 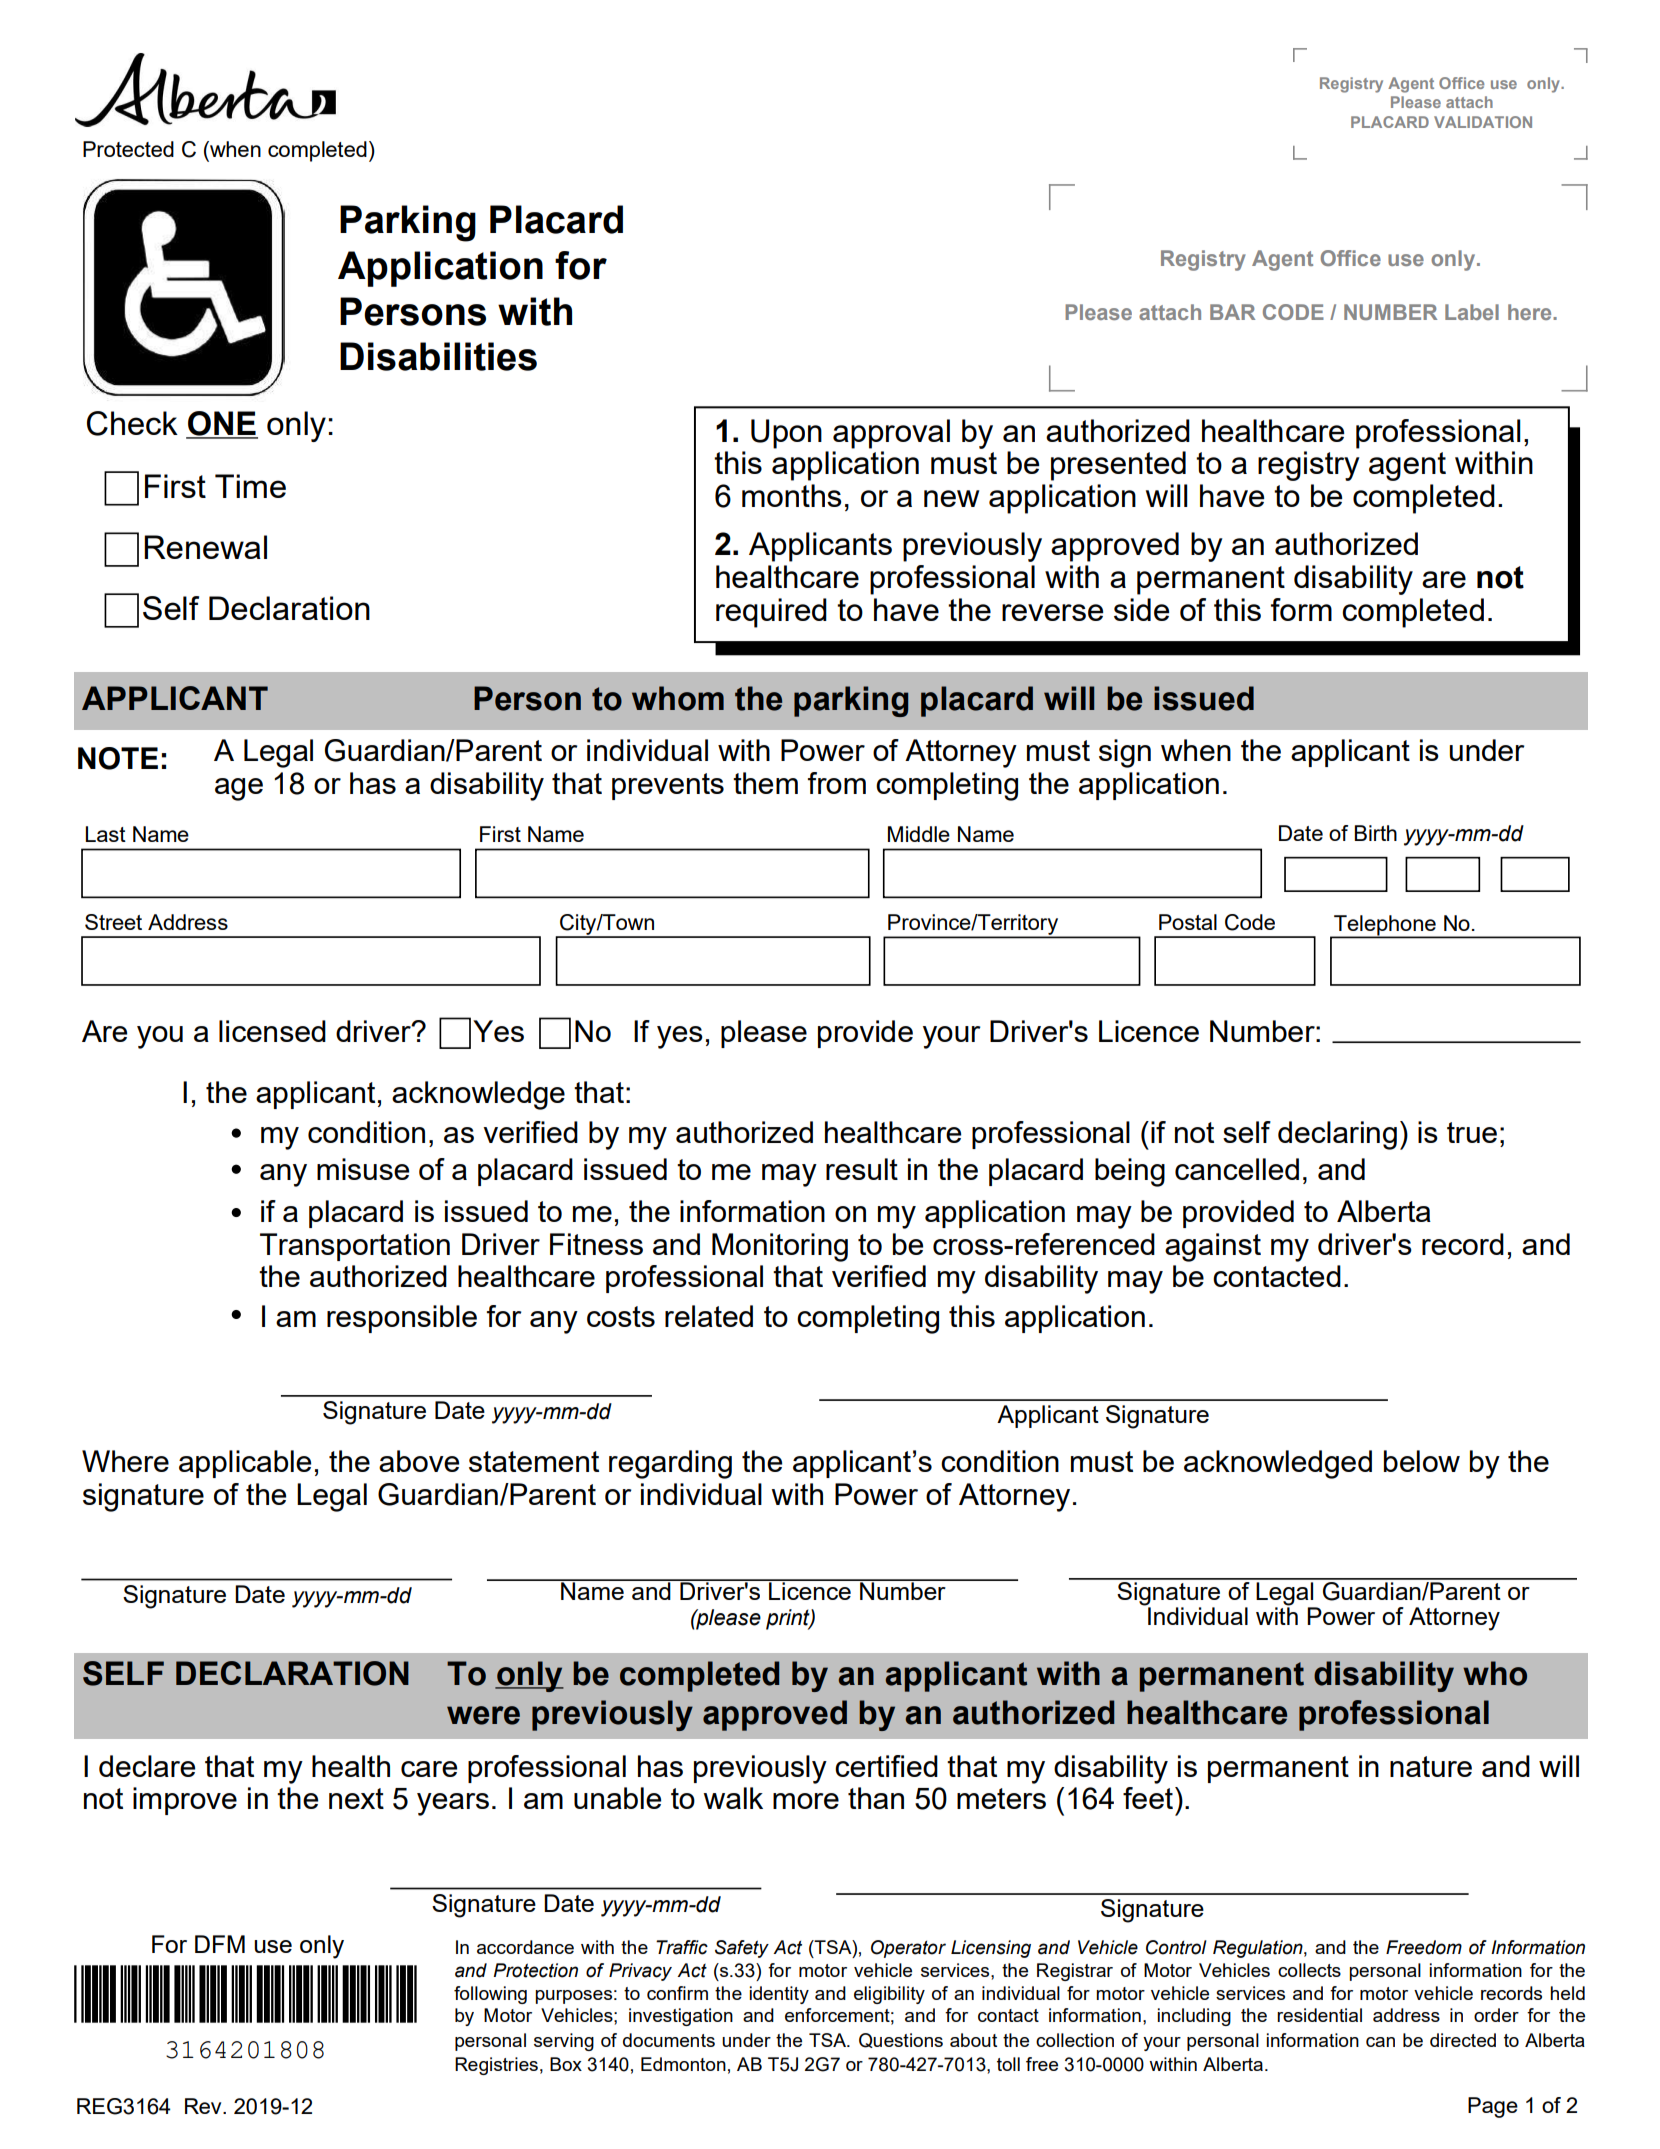 I want to click on misuse, so click(x=363, y=1169).
